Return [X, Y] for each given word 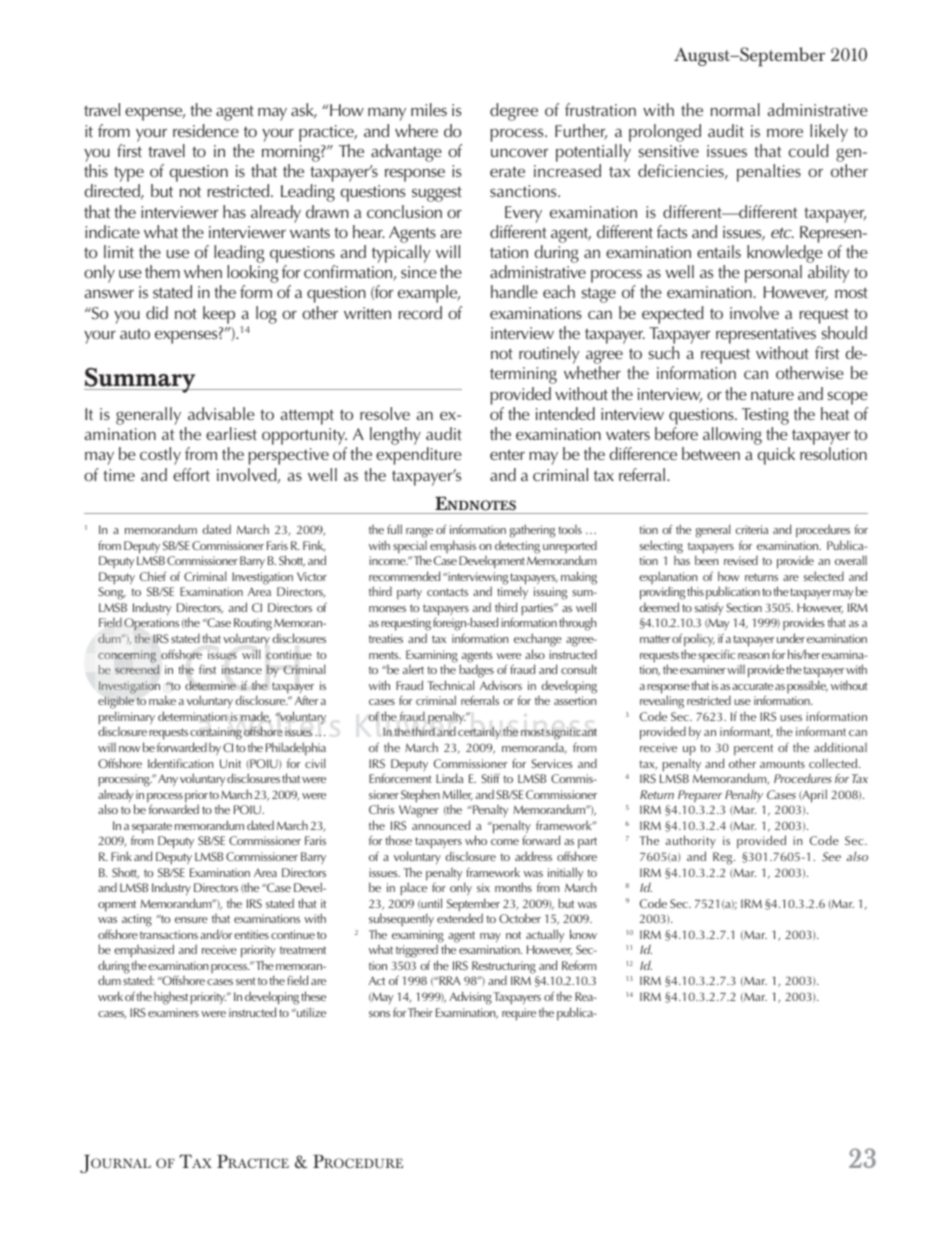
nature [772, 395]
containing [216, 735]
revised [741, 560]
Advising [470, 998]
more [785, 132]
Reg [724, 858]
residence [206, 130]
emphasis [453, 546]
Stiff [490, 778]
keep [219, 315]
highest [171, 998]
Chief [153, 576]
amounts [782, 764]
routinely [549, 356]
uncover [519, 152]
